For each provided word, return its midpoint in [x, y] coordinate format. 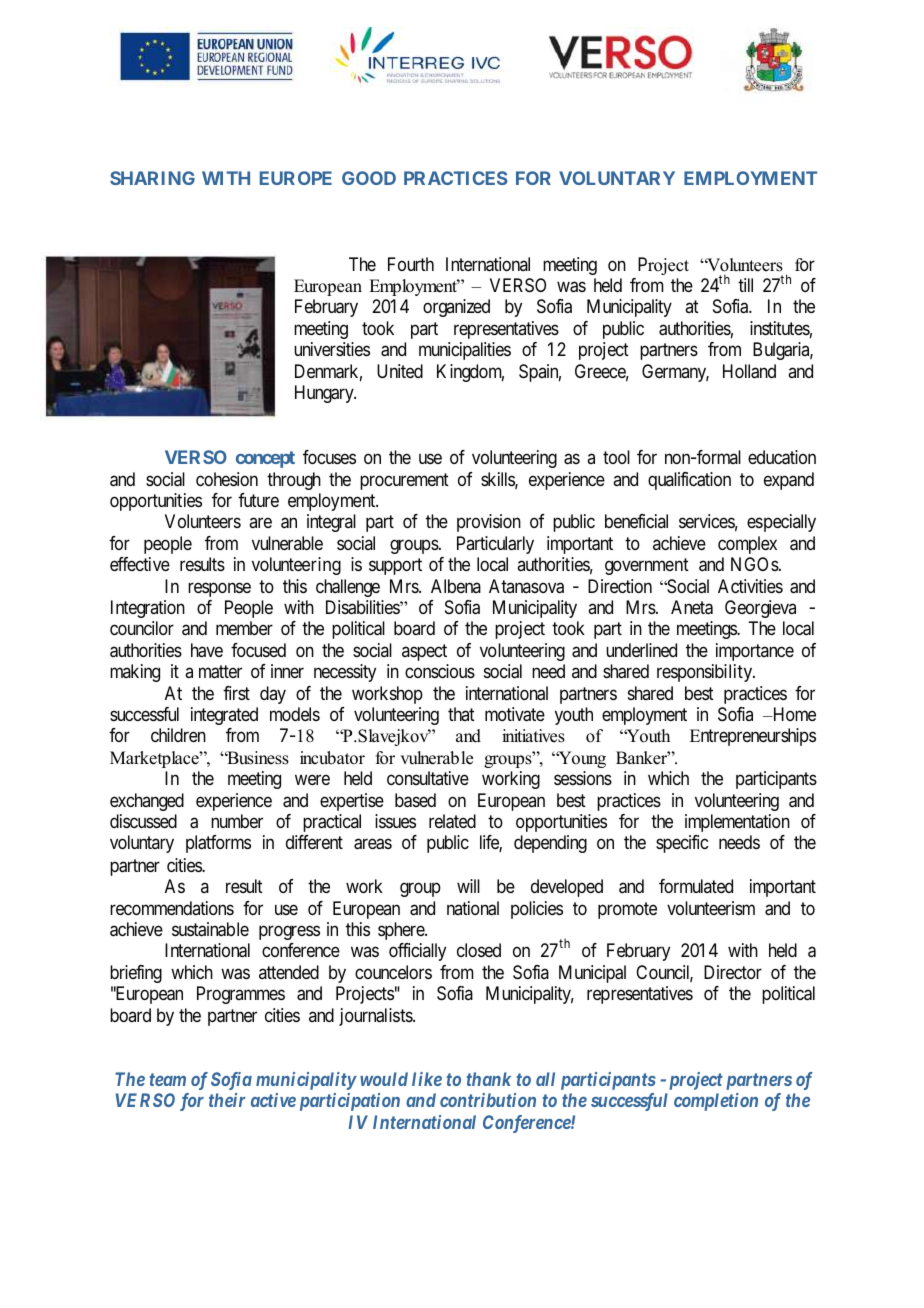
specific [682, 844]
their [227, 1100]
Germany [675, 373]
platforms [218, 844]
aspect [424, 652]
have [207, 650]
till [745, 285]
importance [755, 652]
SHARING [152, 178]
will [468, 886]
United [400, 371]
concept [265, 459]
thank [489, 1079]
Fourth [411, 264]
